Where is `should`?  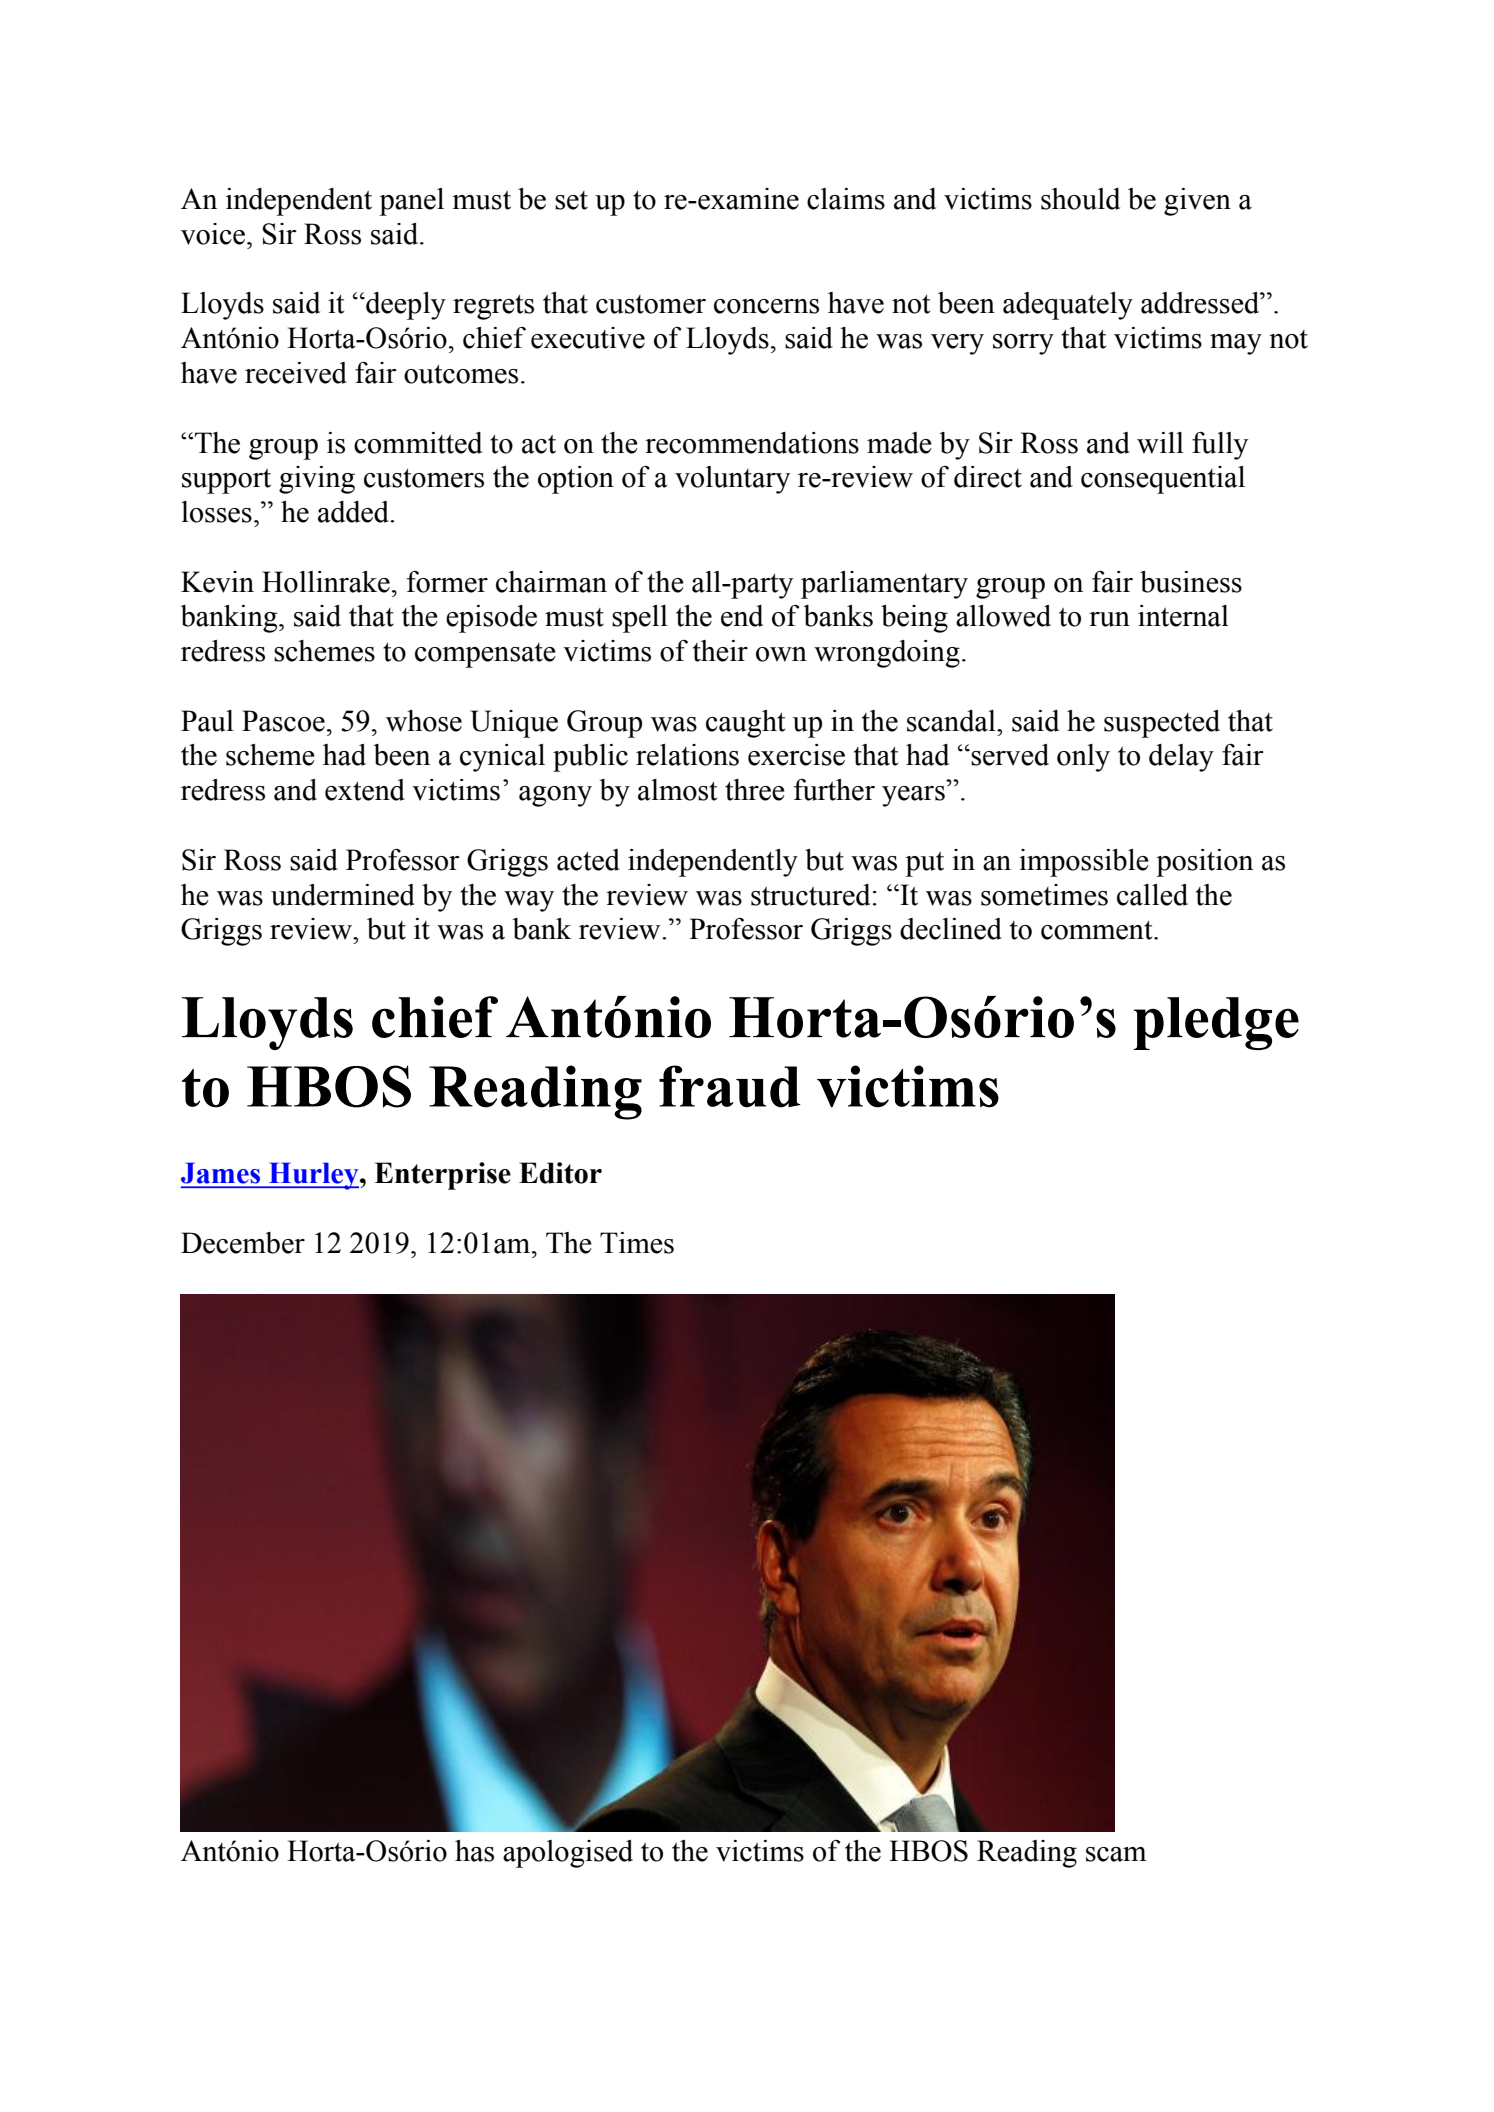 should is located at coordinates (1080, 199).
